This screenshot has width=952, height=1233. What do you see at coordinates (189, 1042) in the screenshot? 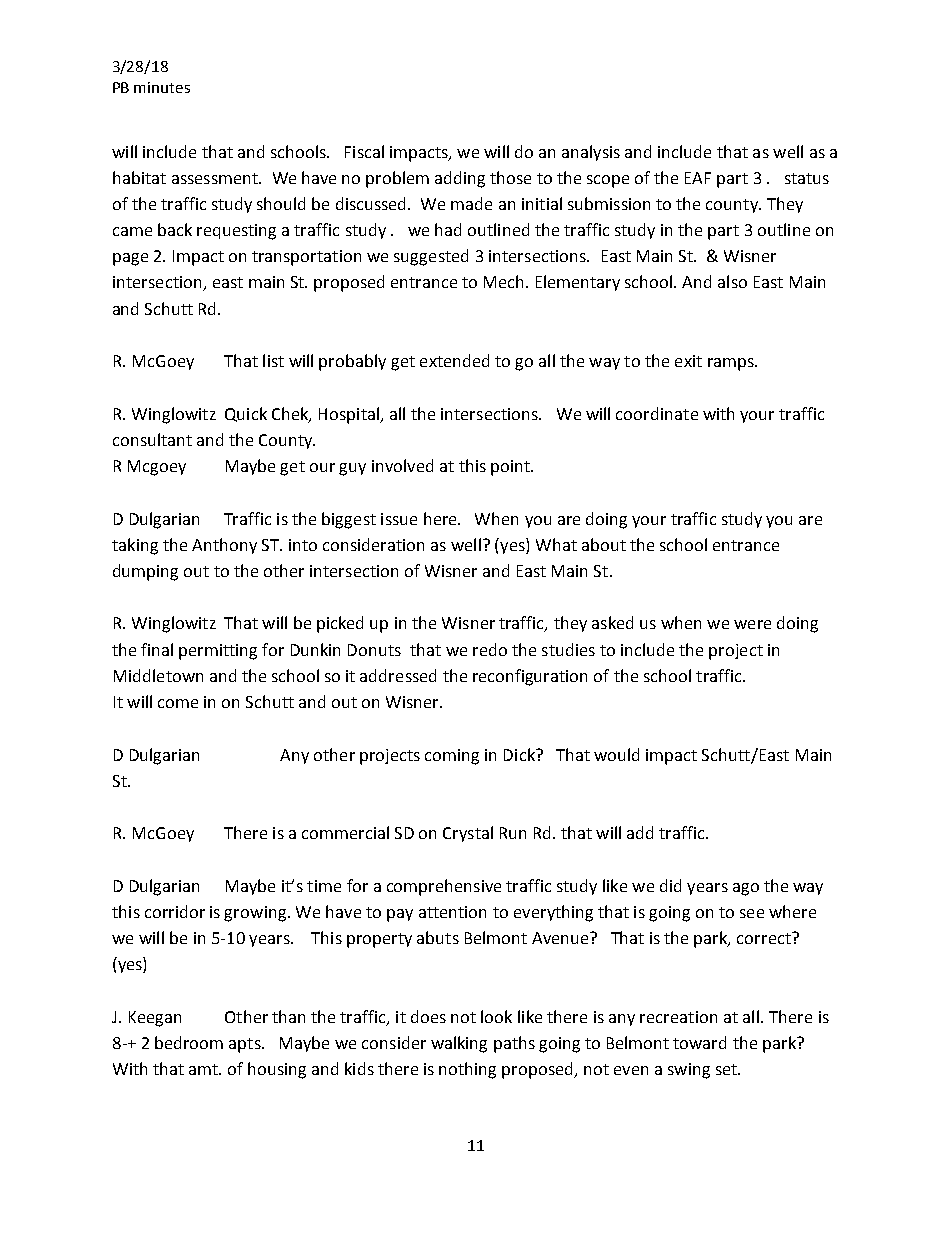
I see `bedroom` at bounding box center [189, 1042].
